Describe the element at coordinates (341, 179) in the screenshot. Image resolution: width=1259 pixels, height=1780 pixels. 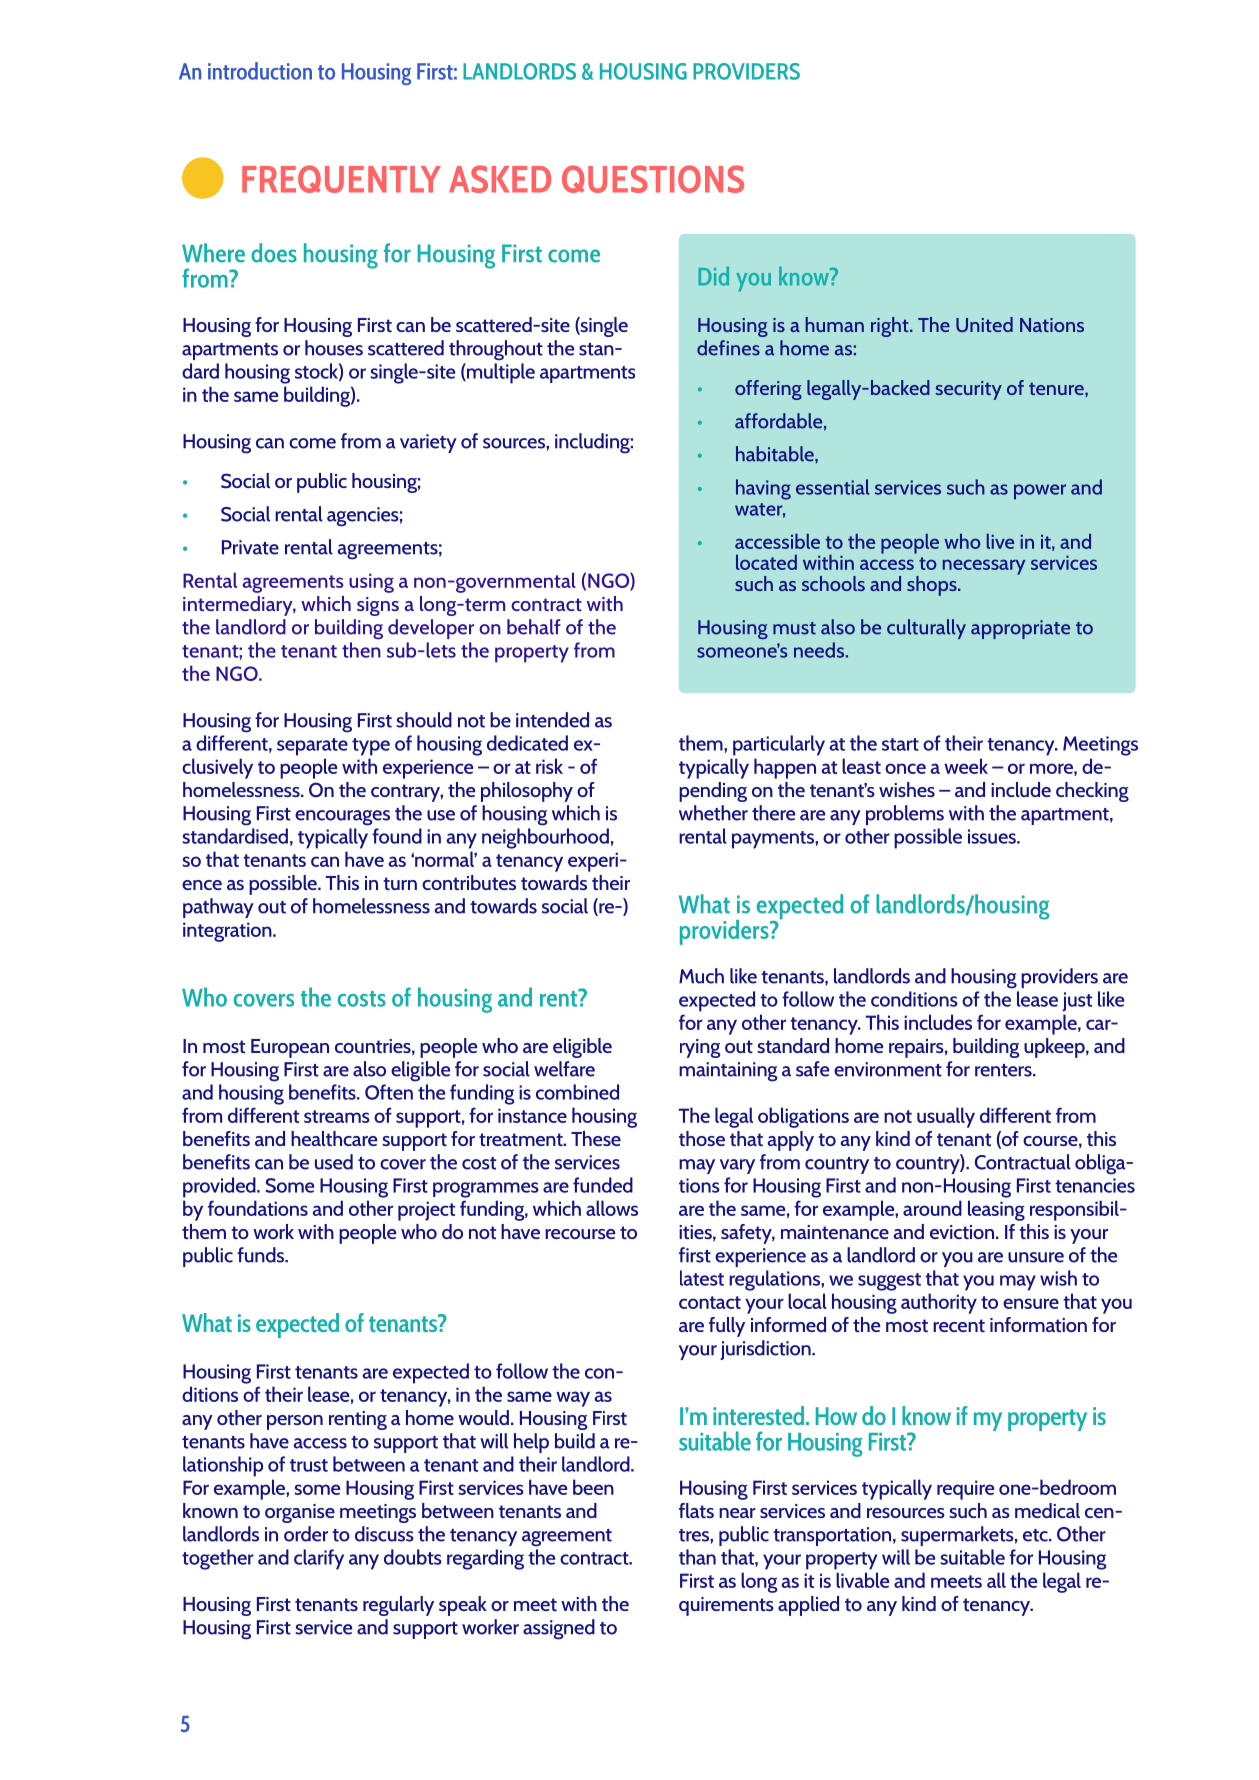
I see `FREQUENTLY` at that location.
